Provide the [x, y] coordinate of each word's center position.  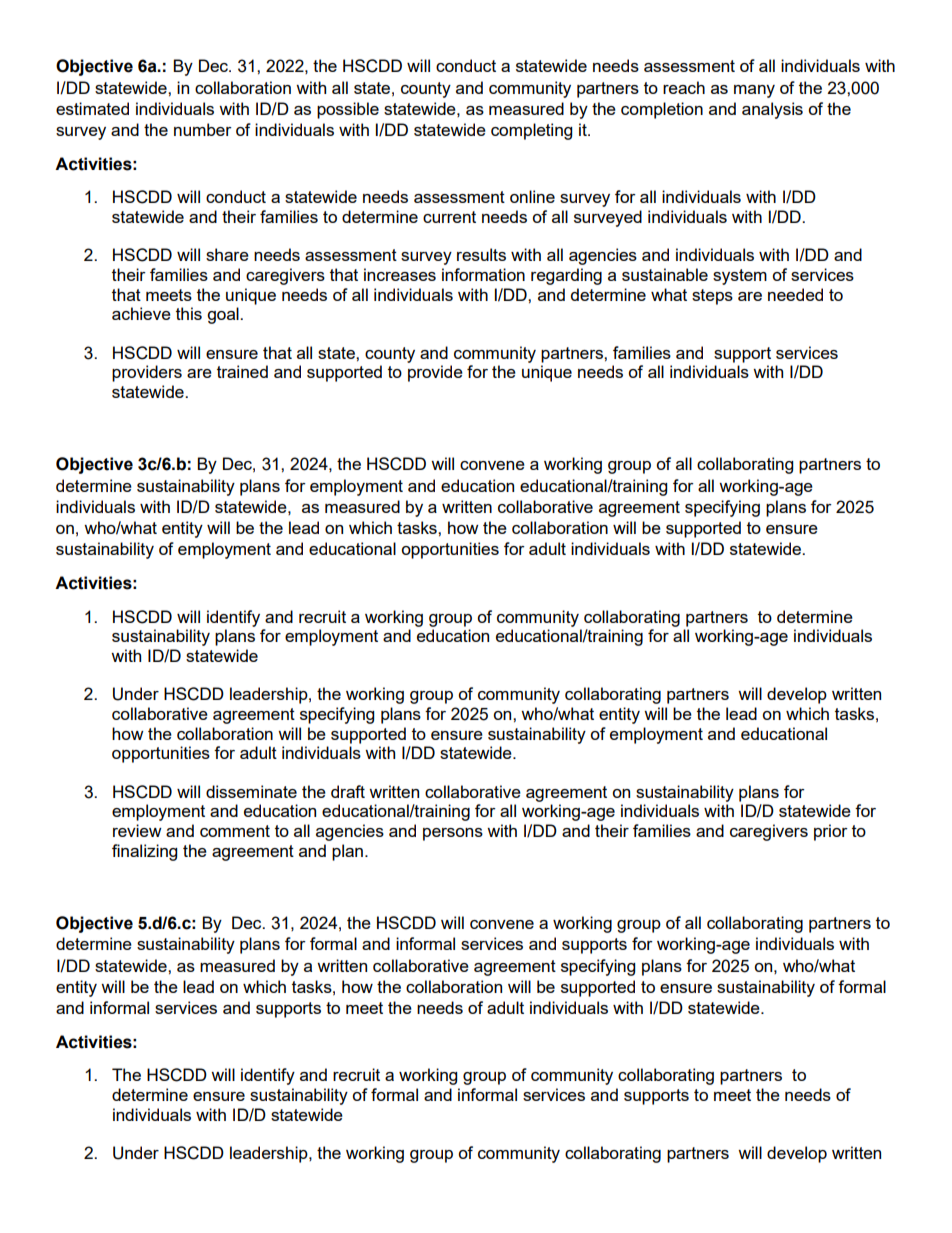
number [203, 129]
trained [242, 371]
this [189, 313]
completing [531, 131]
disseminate [251, 791]
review [137, 830]
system [740, 277]
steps [712, 297]
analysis [772, 110]
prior [831, 832]
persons [453, 834]
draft [348, 791]
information [483, 274]
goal [224, 315]
